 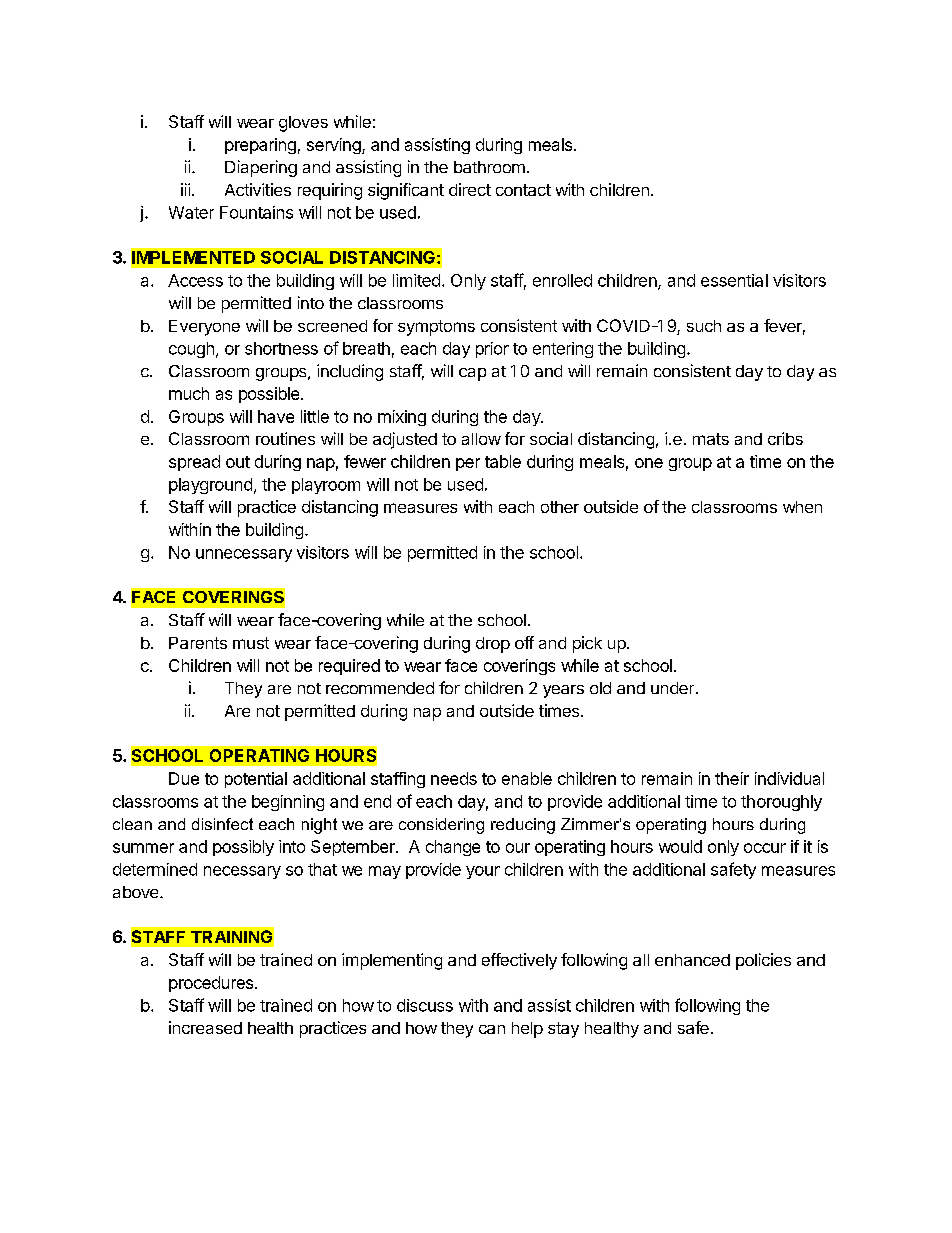 I want to click on preparing, so click(x=260, y=146).
